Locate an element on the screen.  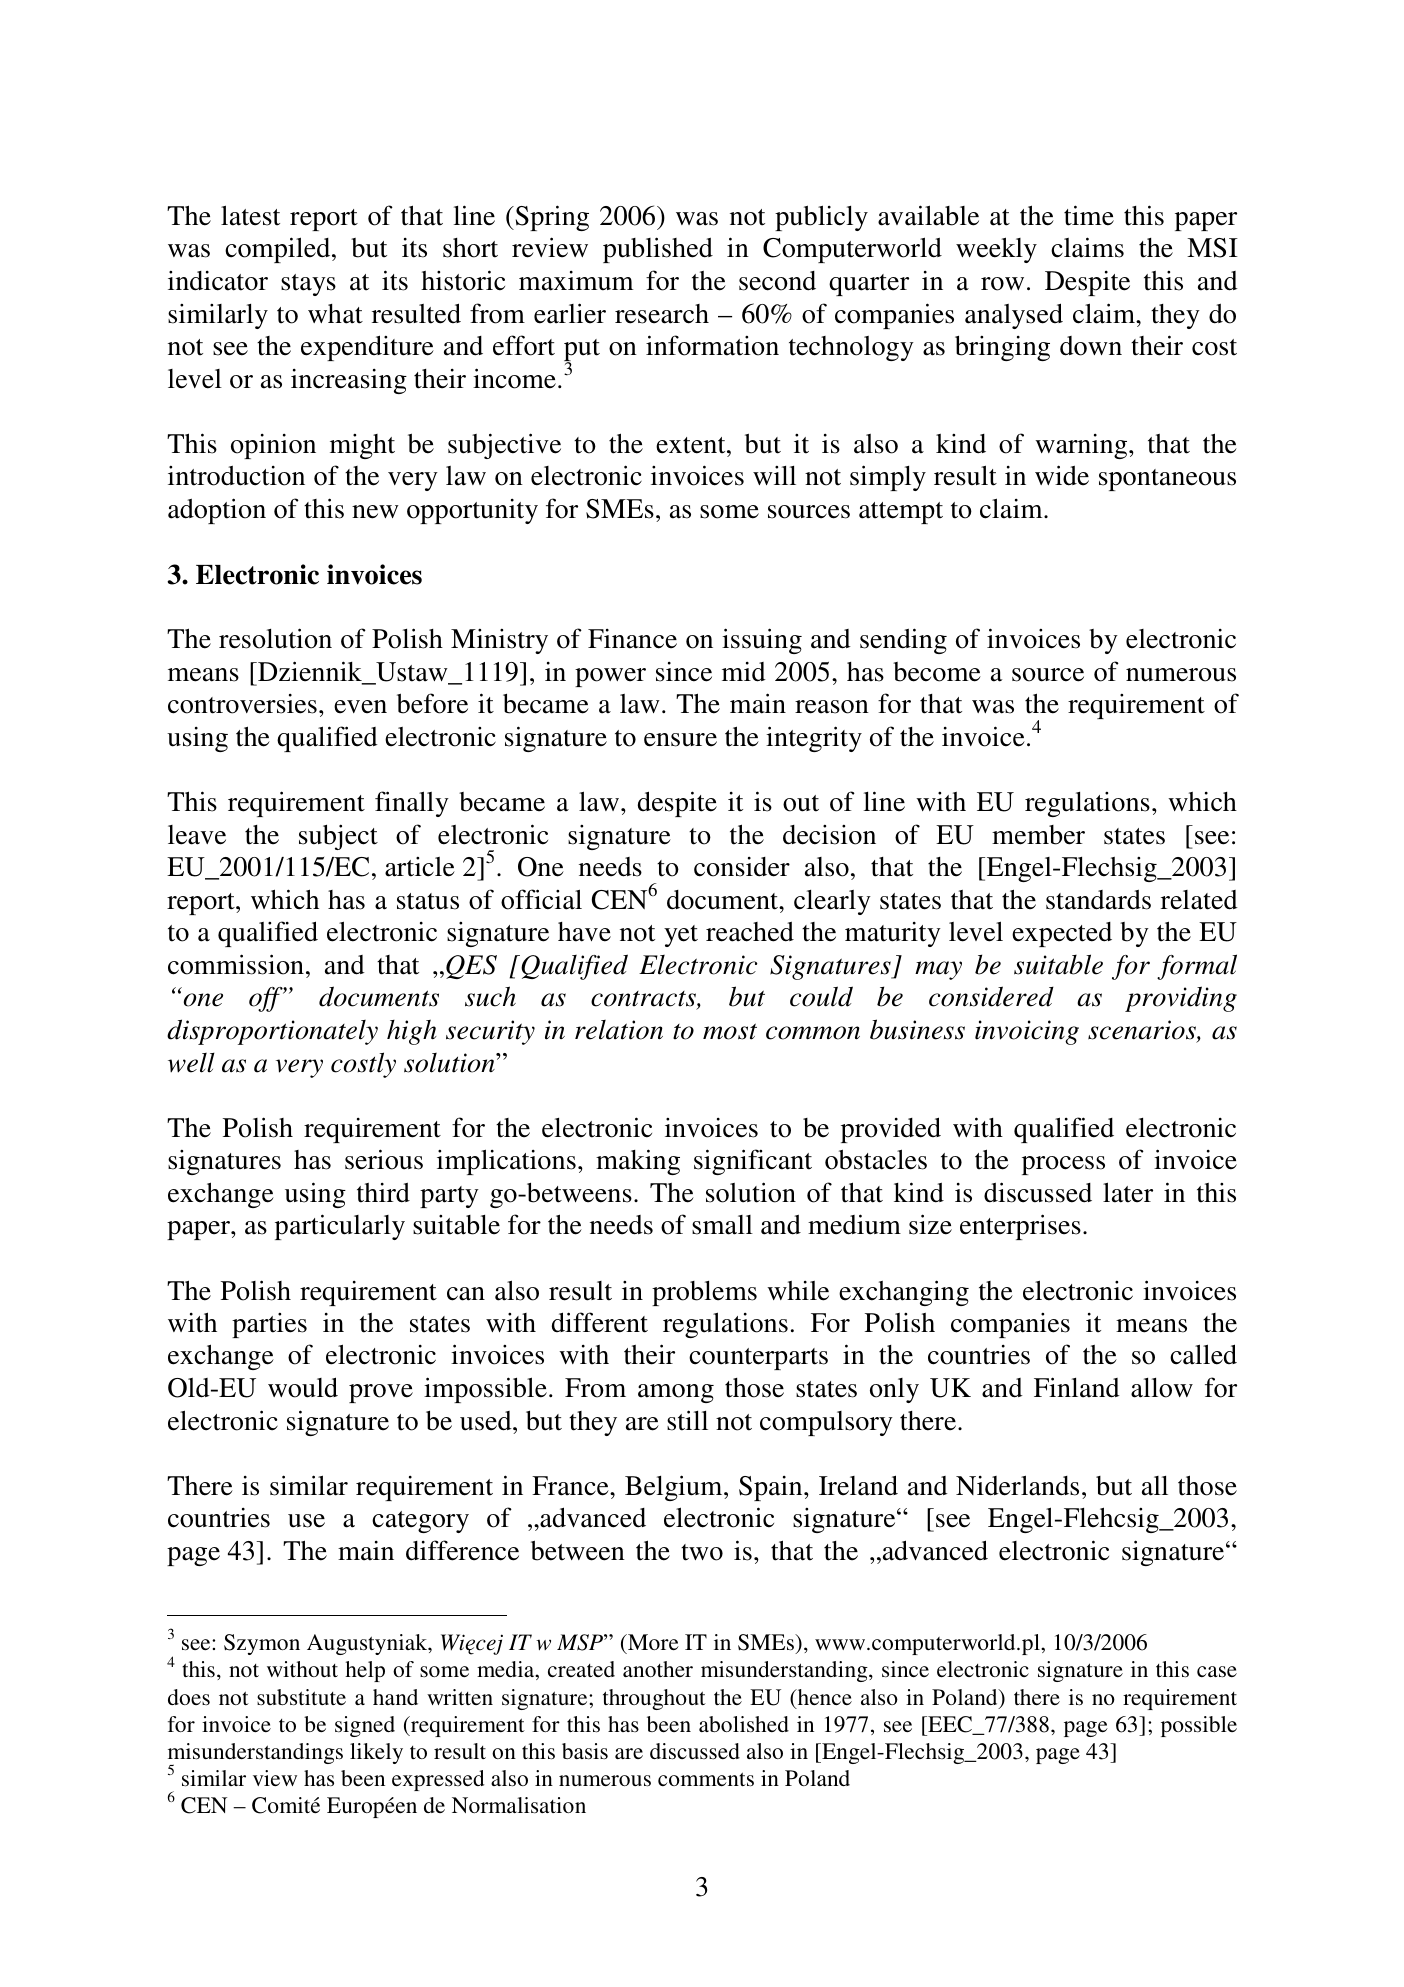
time is located at coordinates (1089, 215).
